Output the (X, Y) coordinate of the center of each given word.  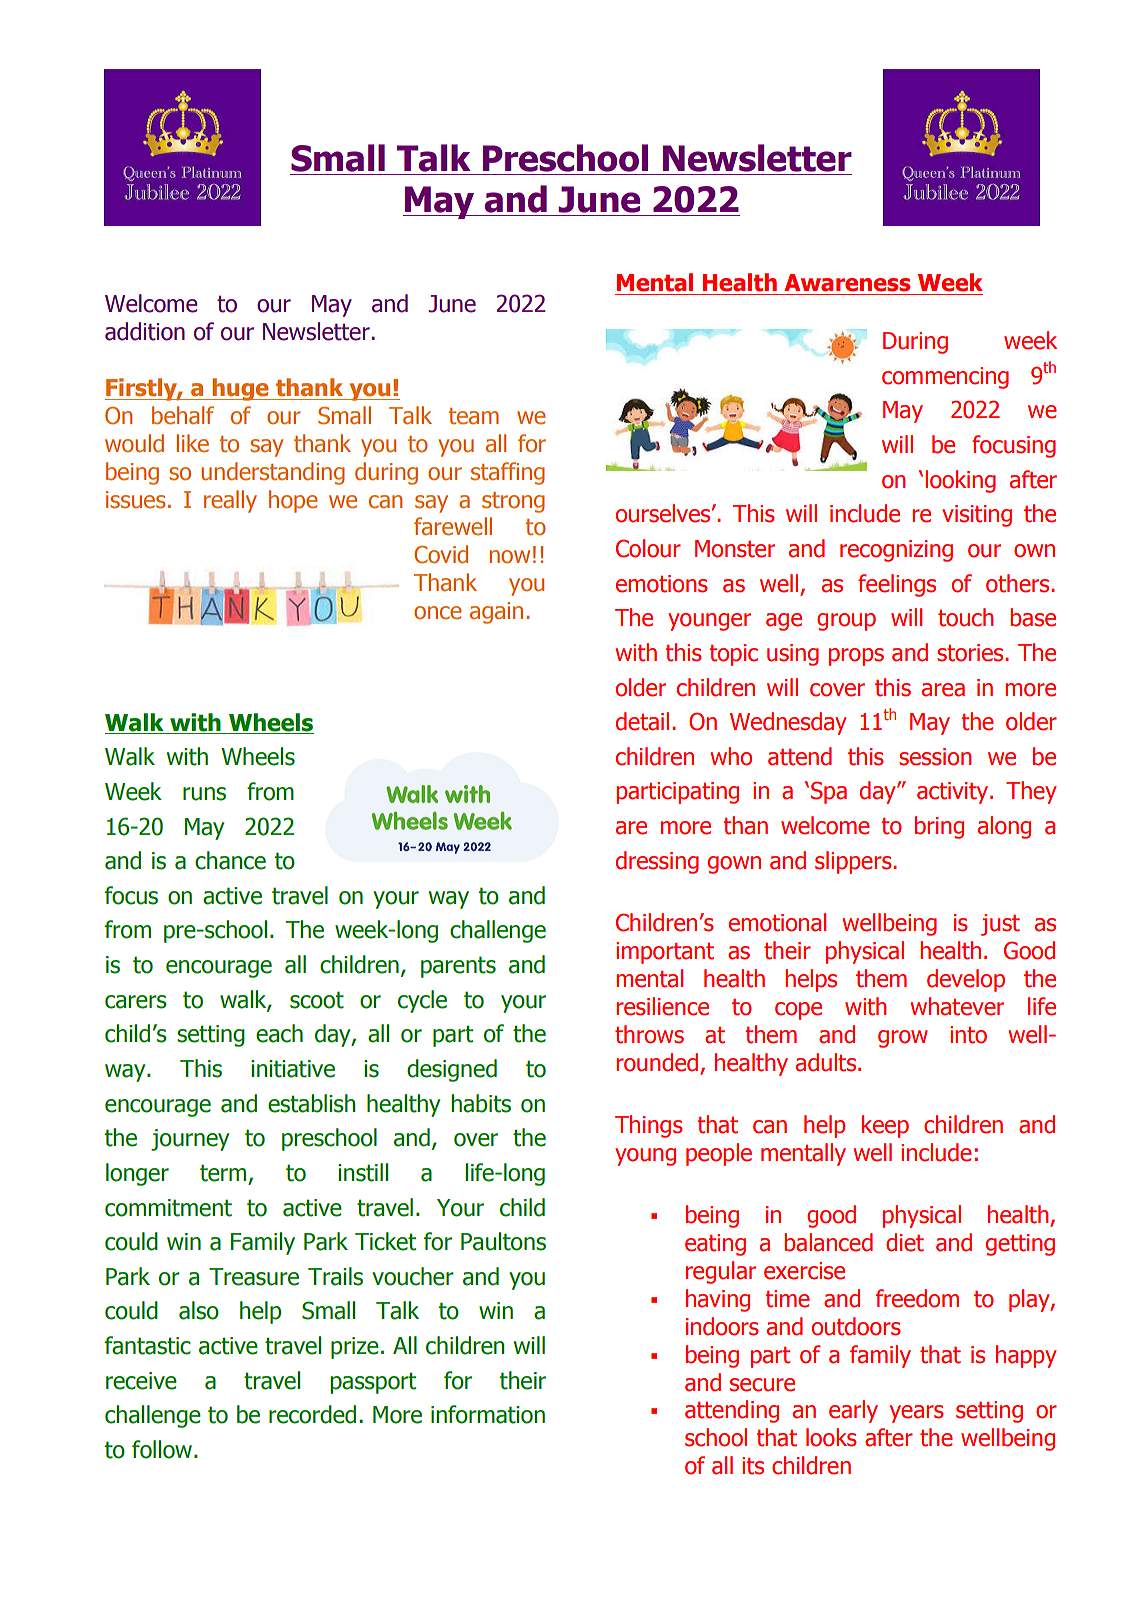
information (488, 1414)
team (474, 416)
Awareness (847, 283)
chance (230, 860)
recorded (312, 1414)
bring (939, 827)
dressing (657, 862)
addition (145, 331)
